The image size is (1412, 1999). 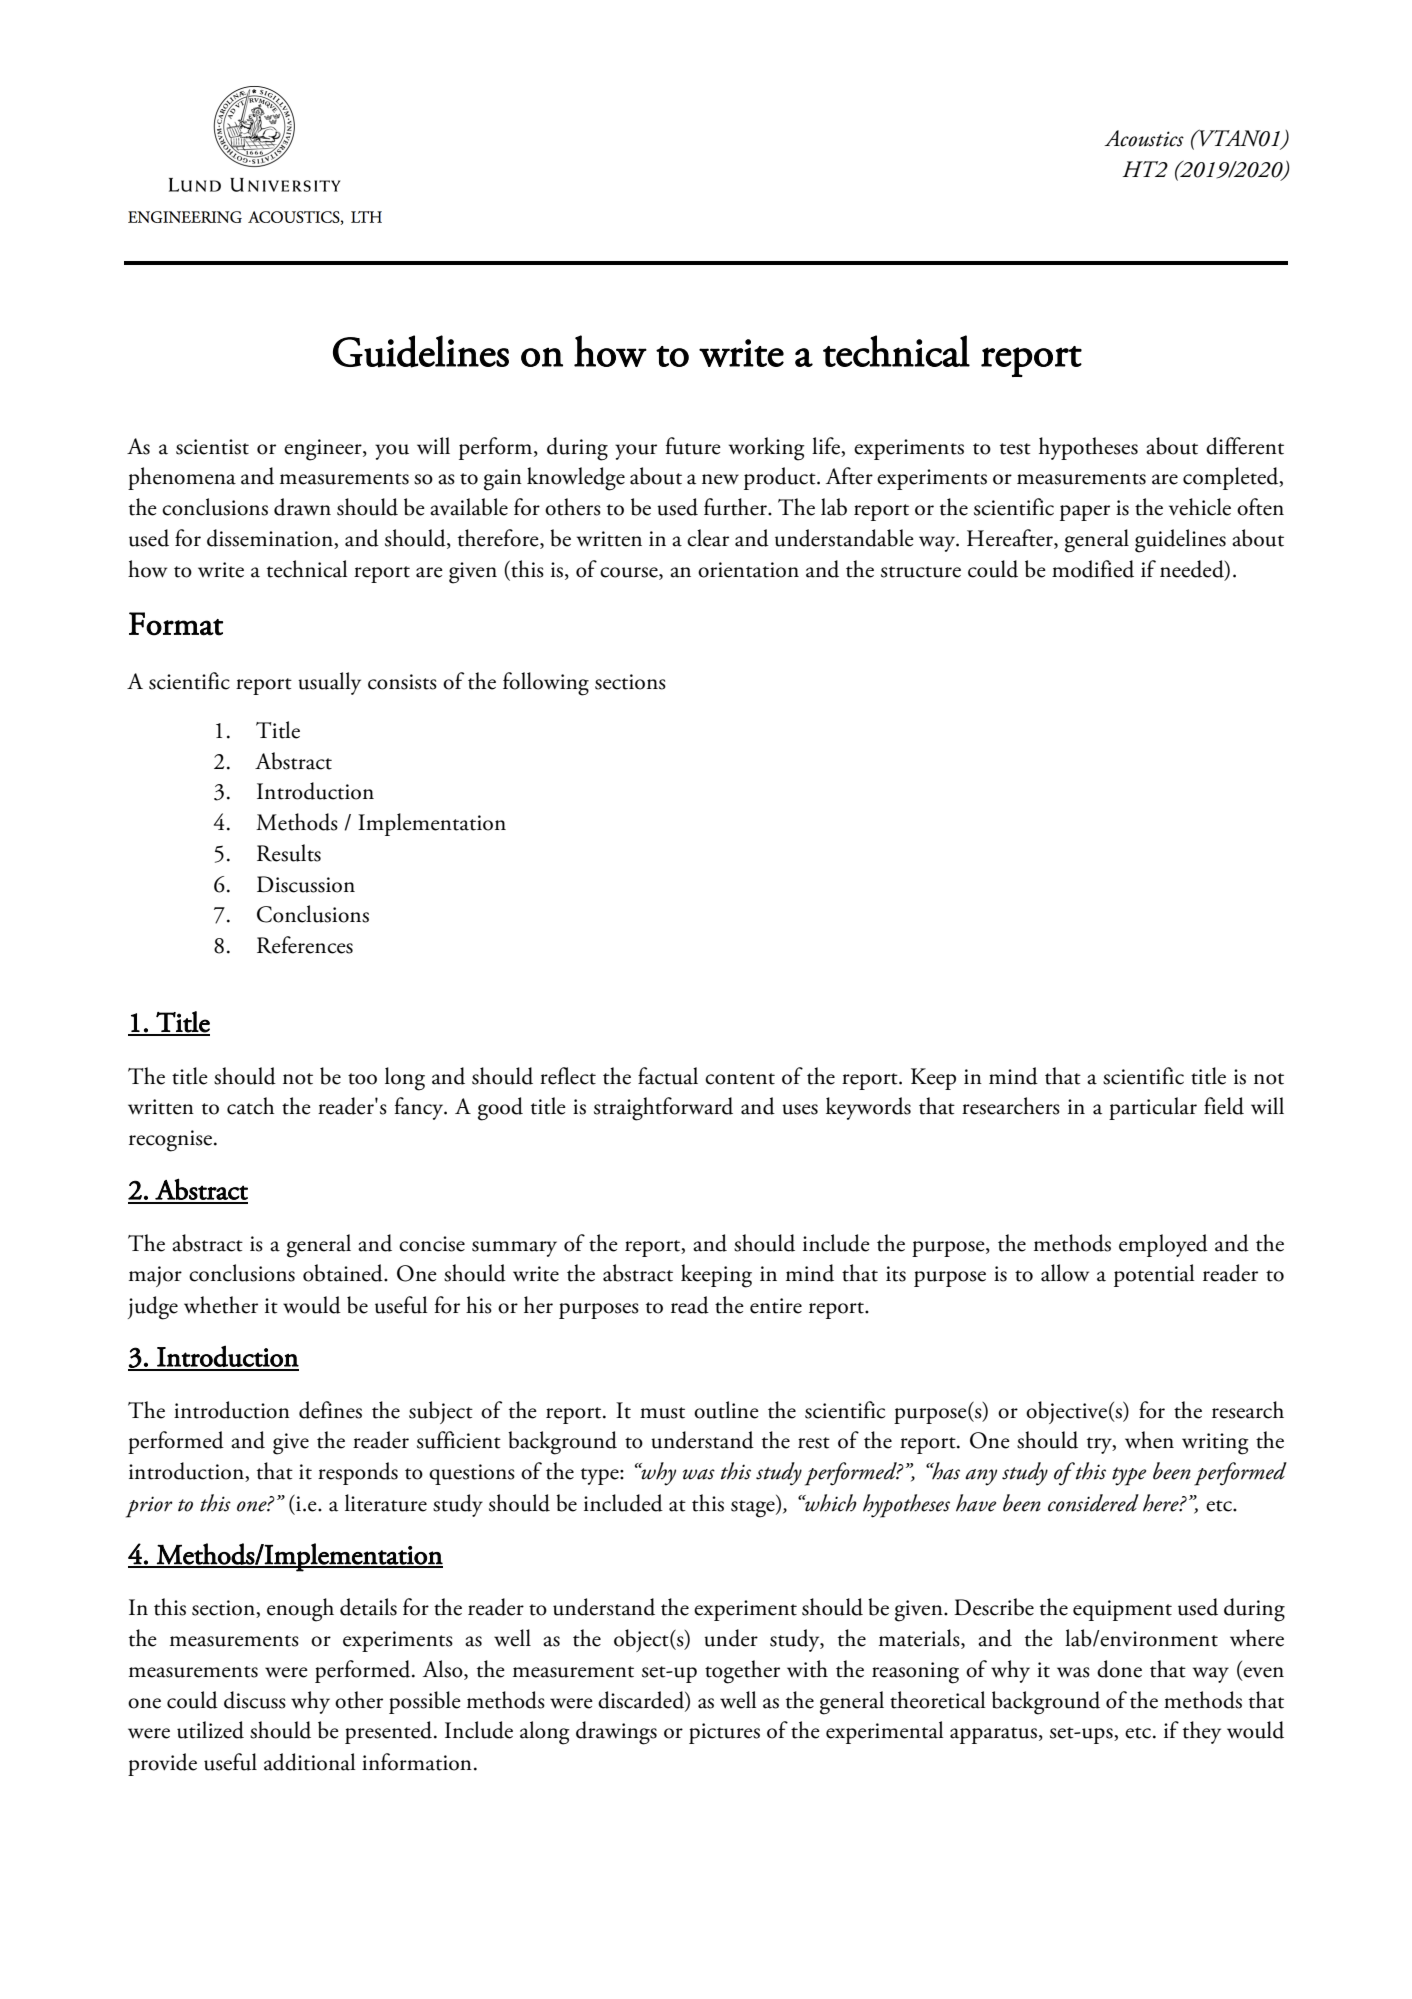 What do you see at coordinates (324, 450) in the document?
I see `engineer` at bounding box center [324, 450].
